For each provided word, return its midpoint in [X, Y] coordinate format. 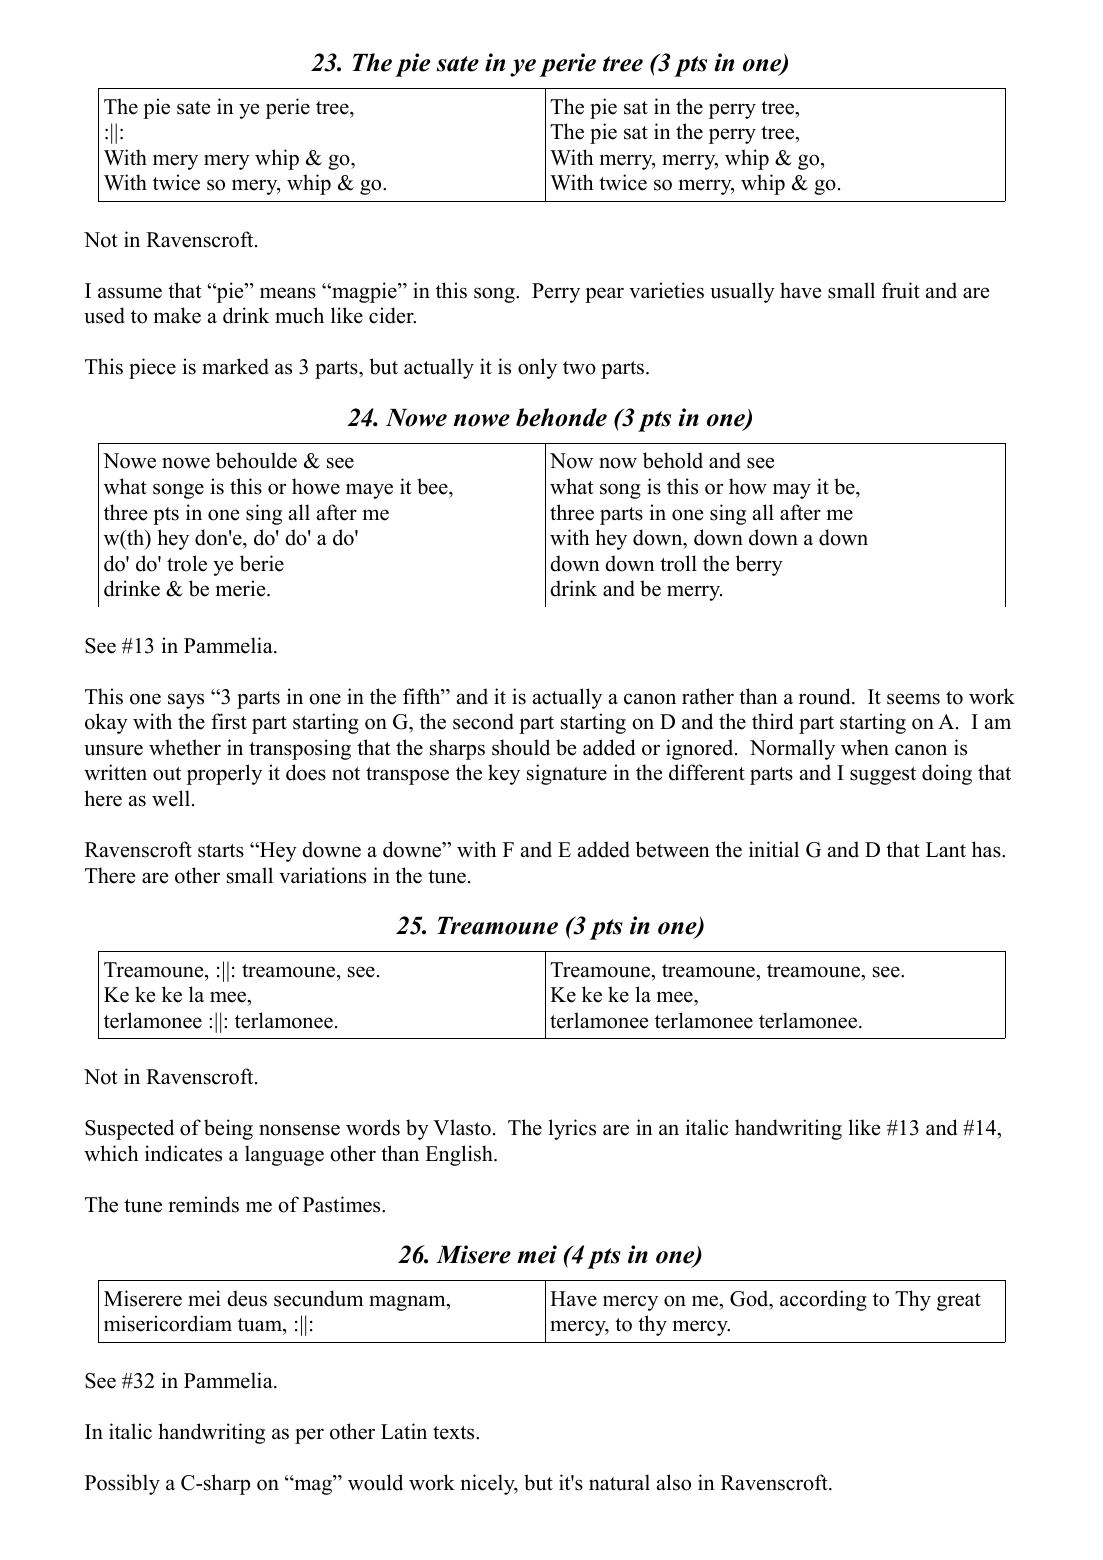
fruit [901, 290]
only [537, 368]
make [177, 315]
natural [619, 1482]
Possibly [122, 1484]
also [674, 1482]
